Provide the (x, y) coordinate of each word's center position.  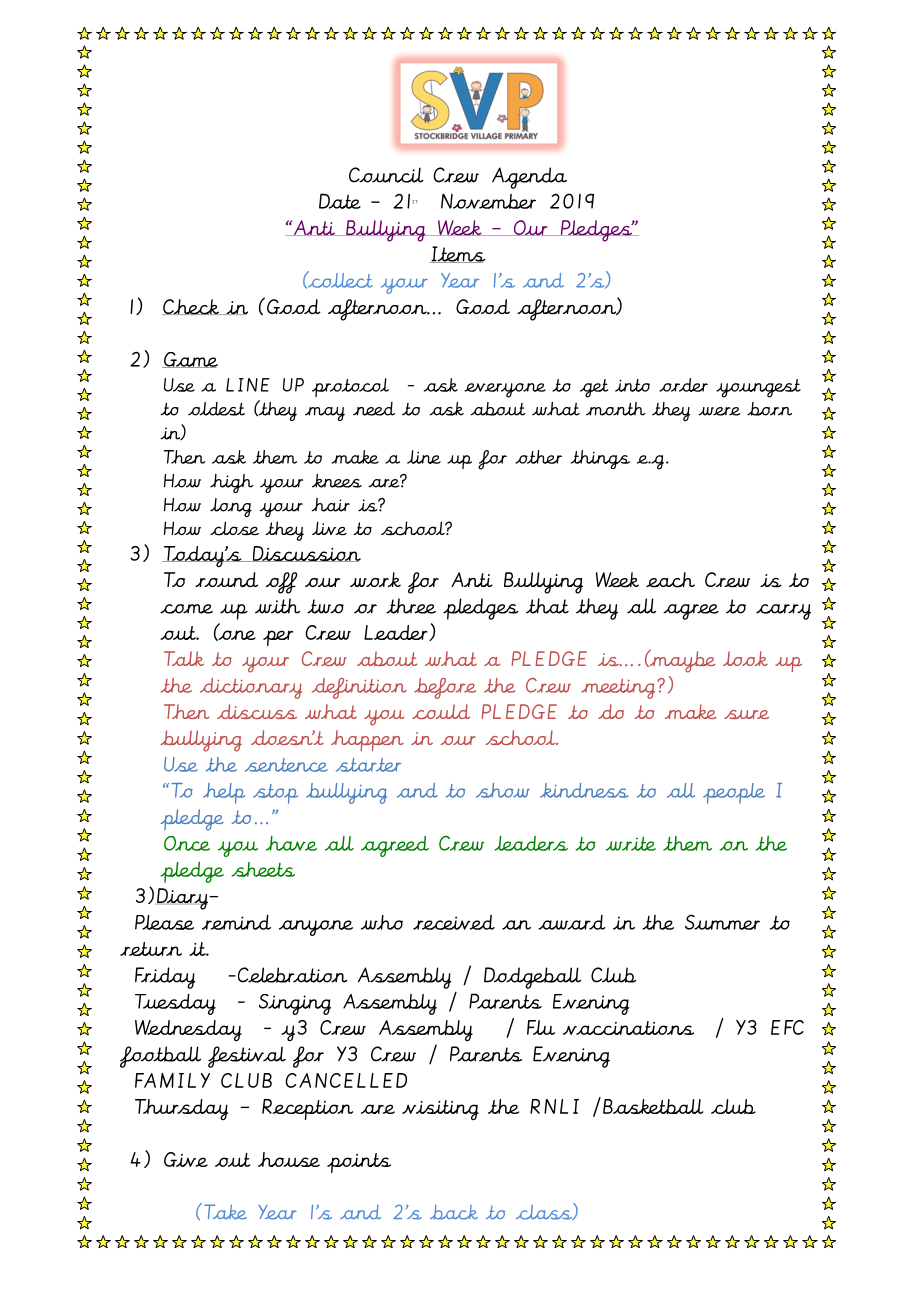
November (488, 201)
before (445, 688)
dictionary (251, 688)
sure (746, 714)
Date (340, 201)
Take (225, 1212)
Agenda (529, 178)
